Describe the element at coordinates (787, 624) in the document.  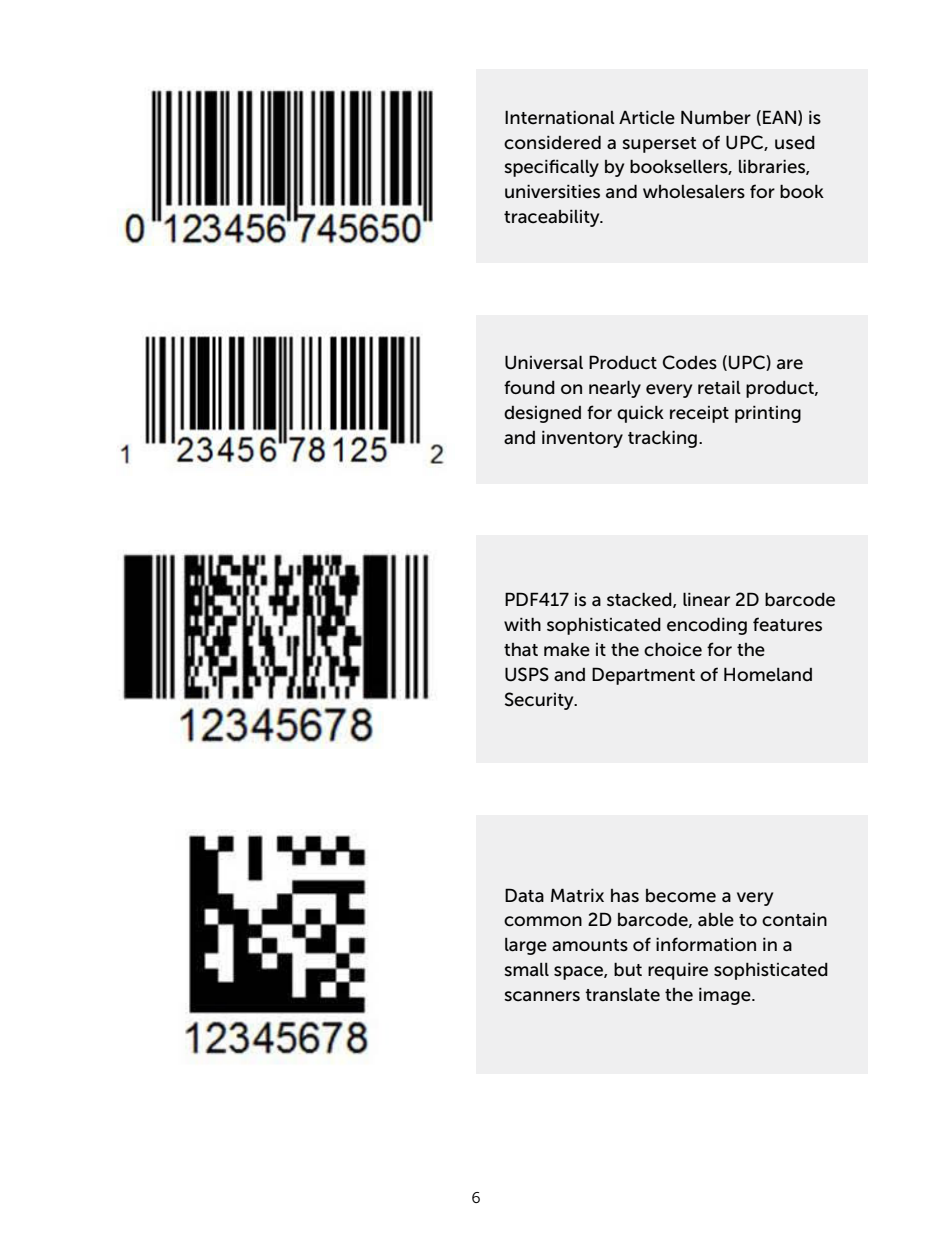
I see `features` at that location.
